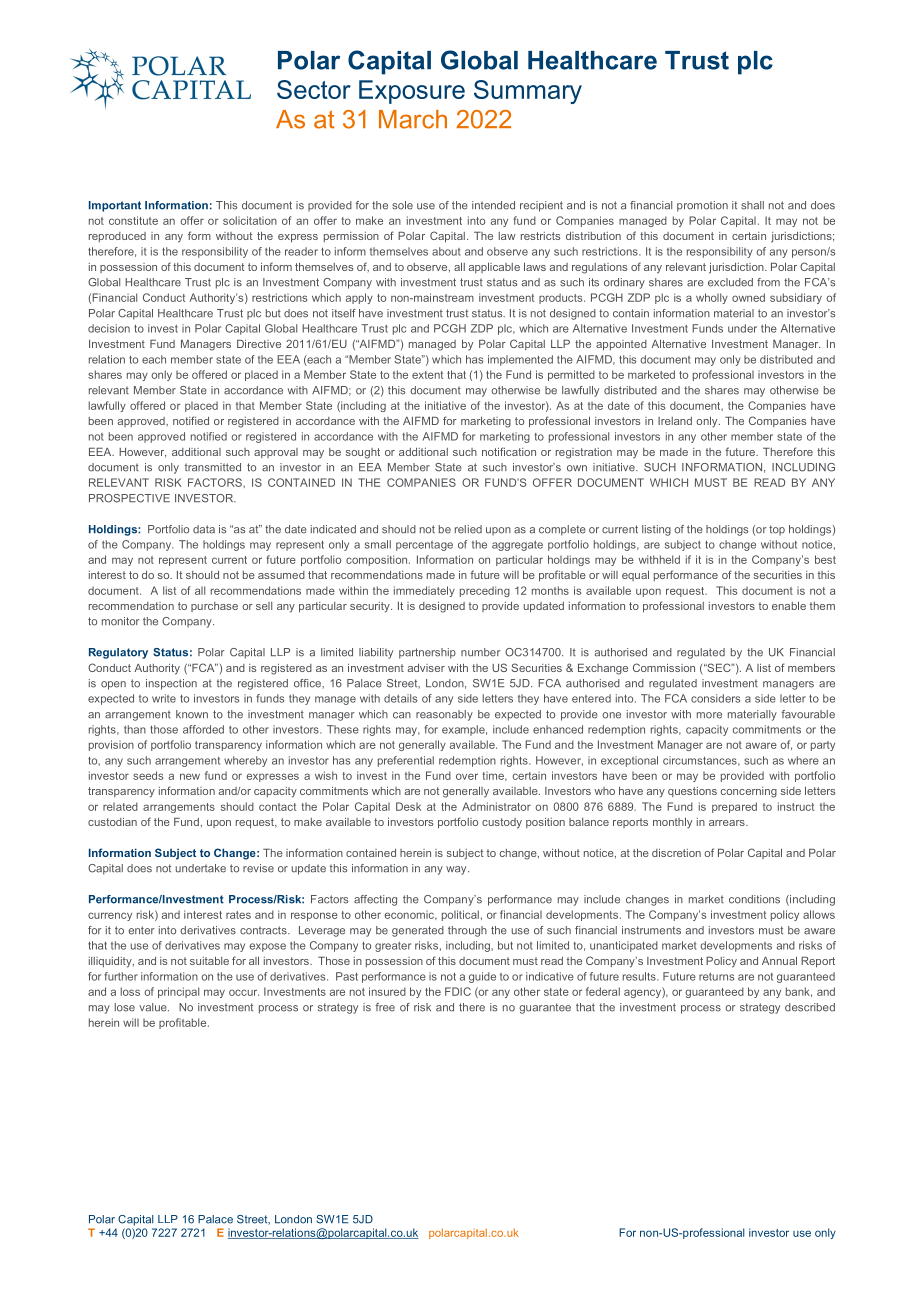 This screenshot has height=1308, width=924. I want to click on Sector, so click(314, 89).
